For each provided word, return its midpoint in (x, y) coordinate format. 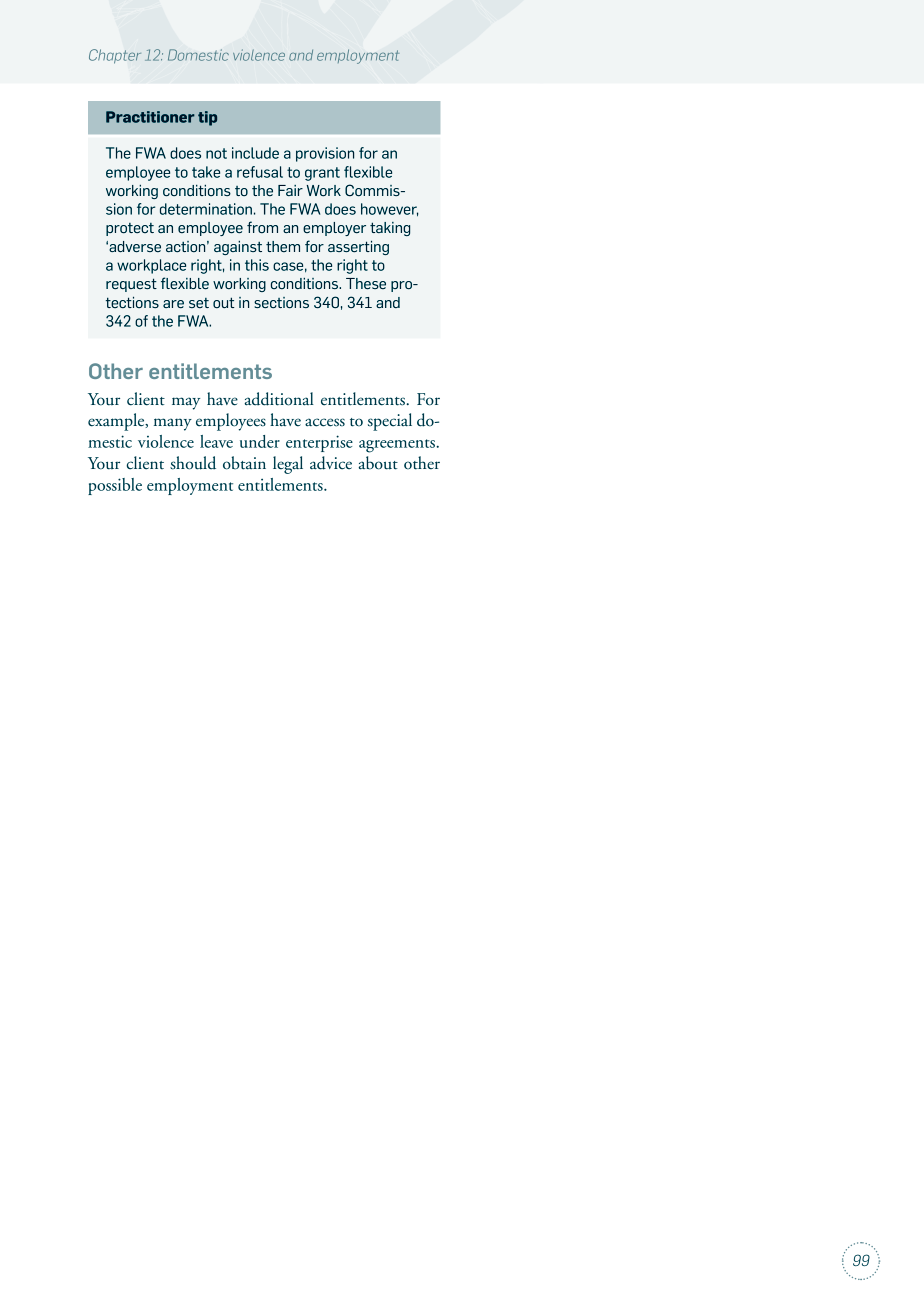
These (366, 284)
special (390, 422)
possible (115, 486)
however (389, 209)
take (206, 172)
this (257, 265)
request (131, 285)
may (186, 403)
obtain (244, 463)
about (378, 463)
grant (322, 174)
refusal (260, 172)
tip (207, 118)
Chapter (115, 56)
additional (279, 399)
